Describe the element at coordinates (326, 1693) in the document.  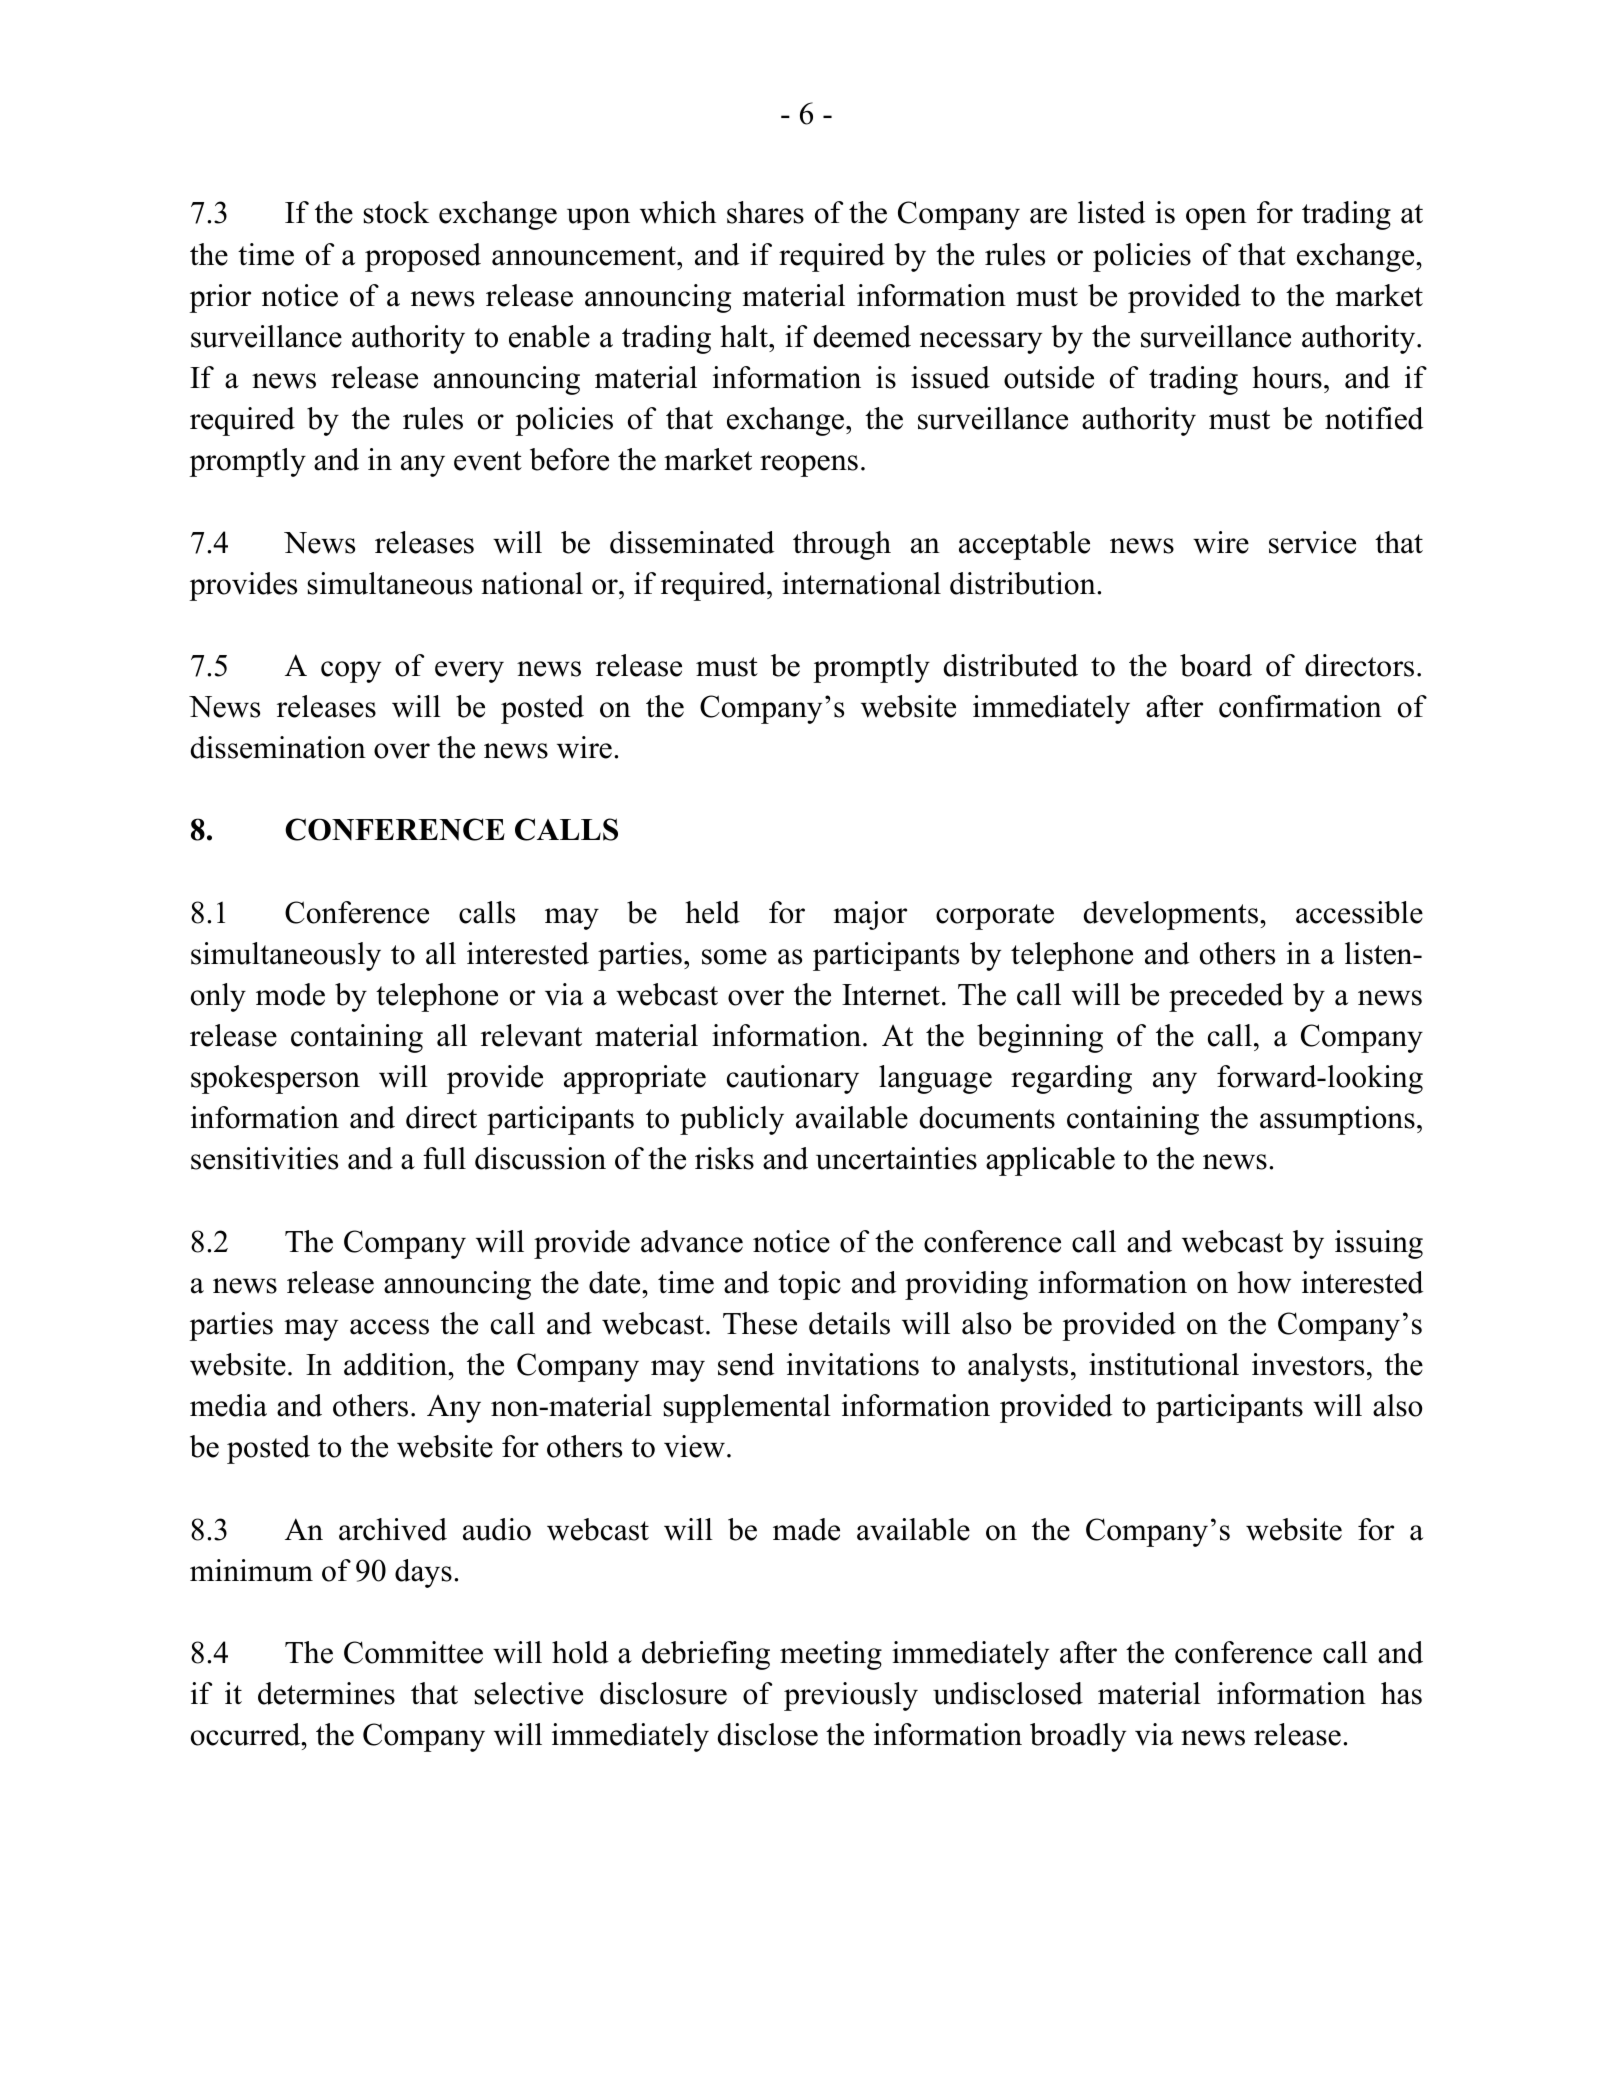
I see `determines` at that location.
